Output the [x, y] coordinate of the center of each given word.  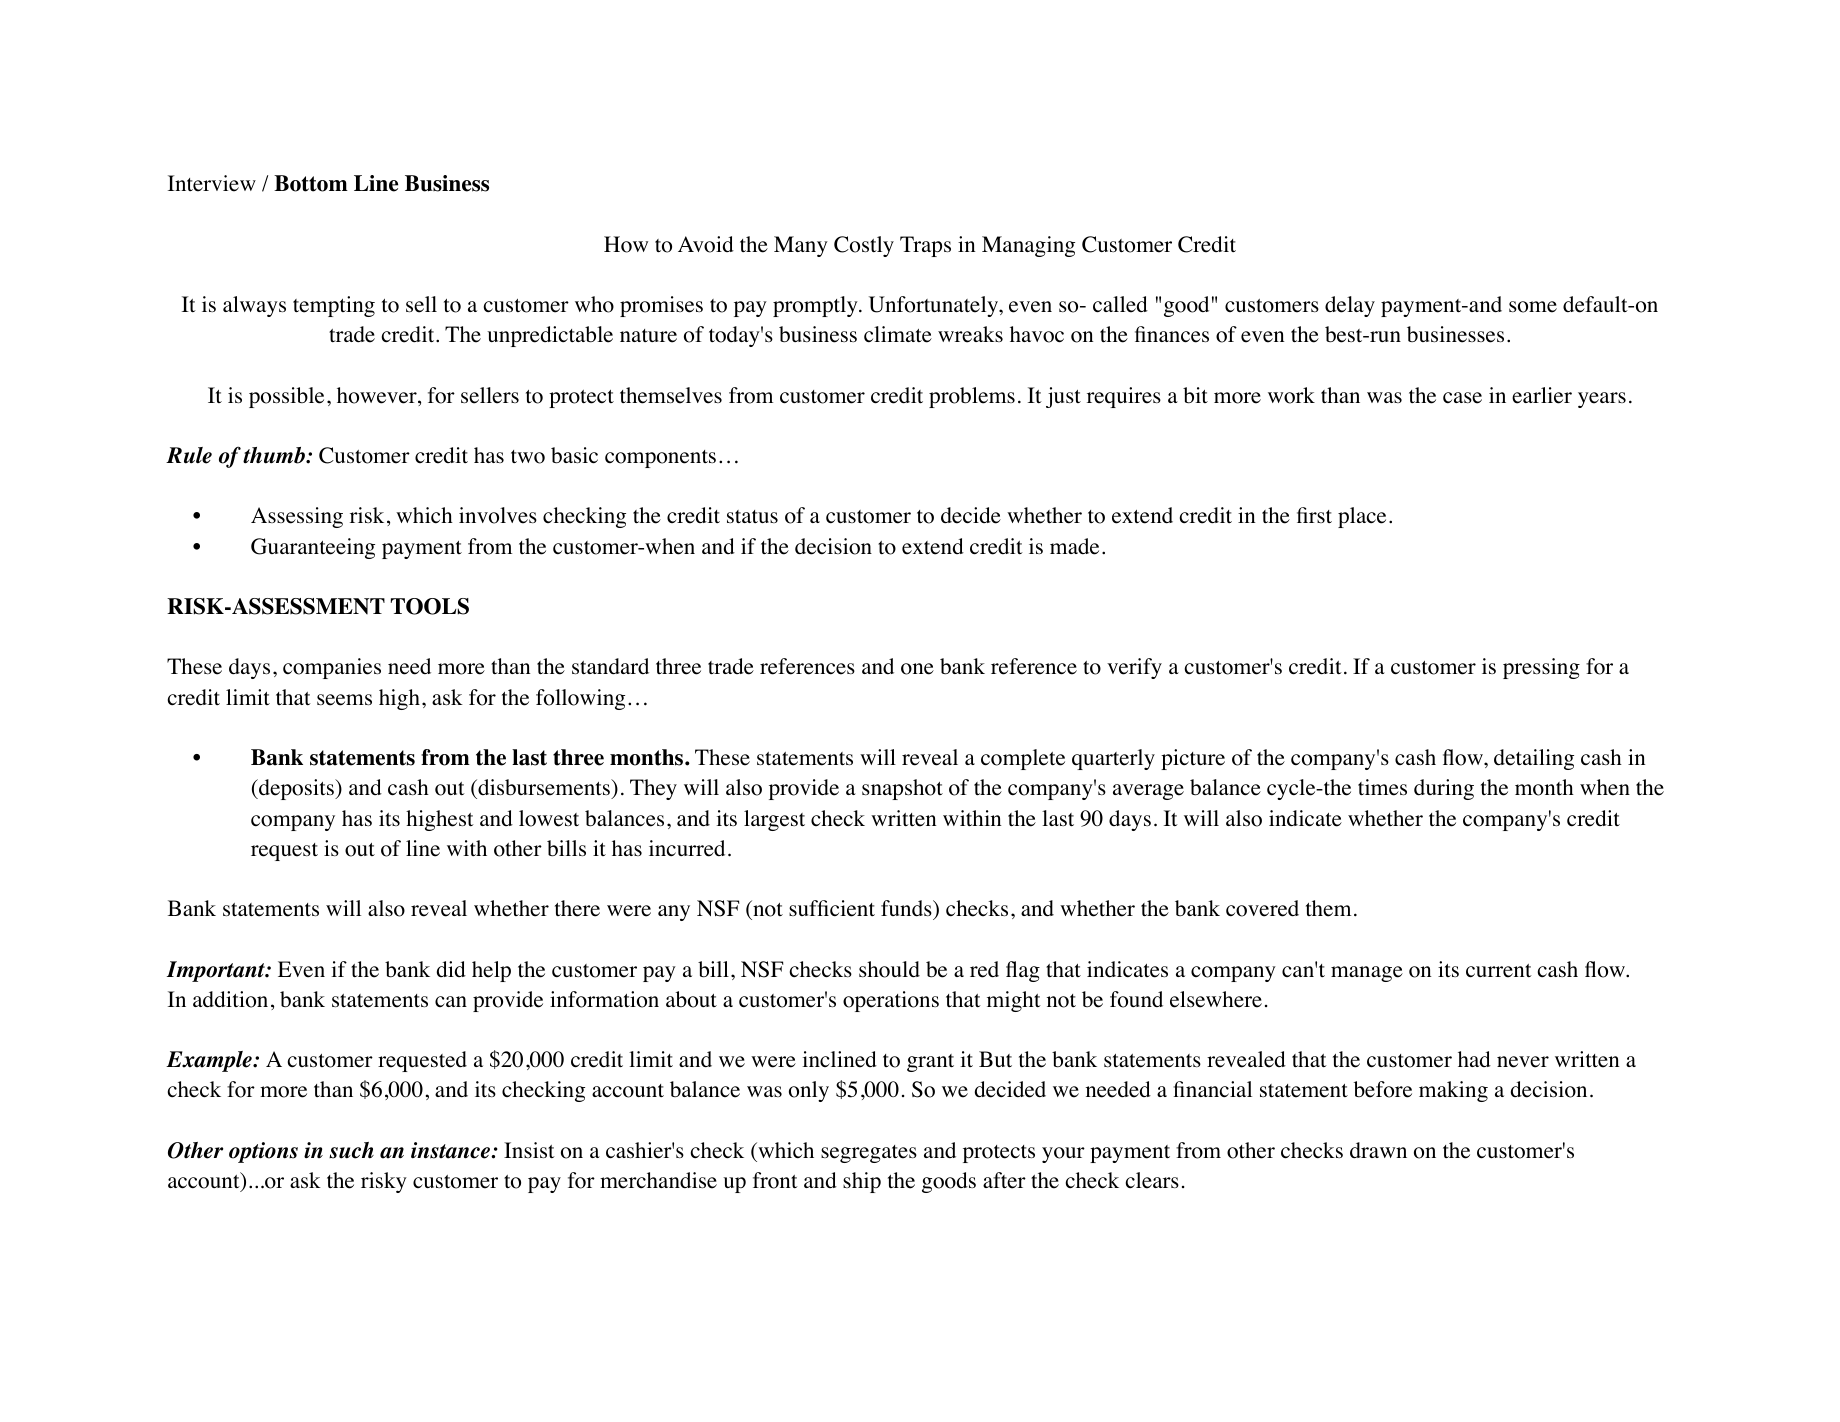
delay [1350, 306]
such [351, 1150]
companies [332, 668]
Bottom [311, 183]
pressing [1541, 668]
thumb [275, 455]
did [451, 969]
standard [610, 666]
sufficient [832, 908]
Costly [864, 246]
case [1462, 398]
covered [1262, 908]
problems [972, 397]
